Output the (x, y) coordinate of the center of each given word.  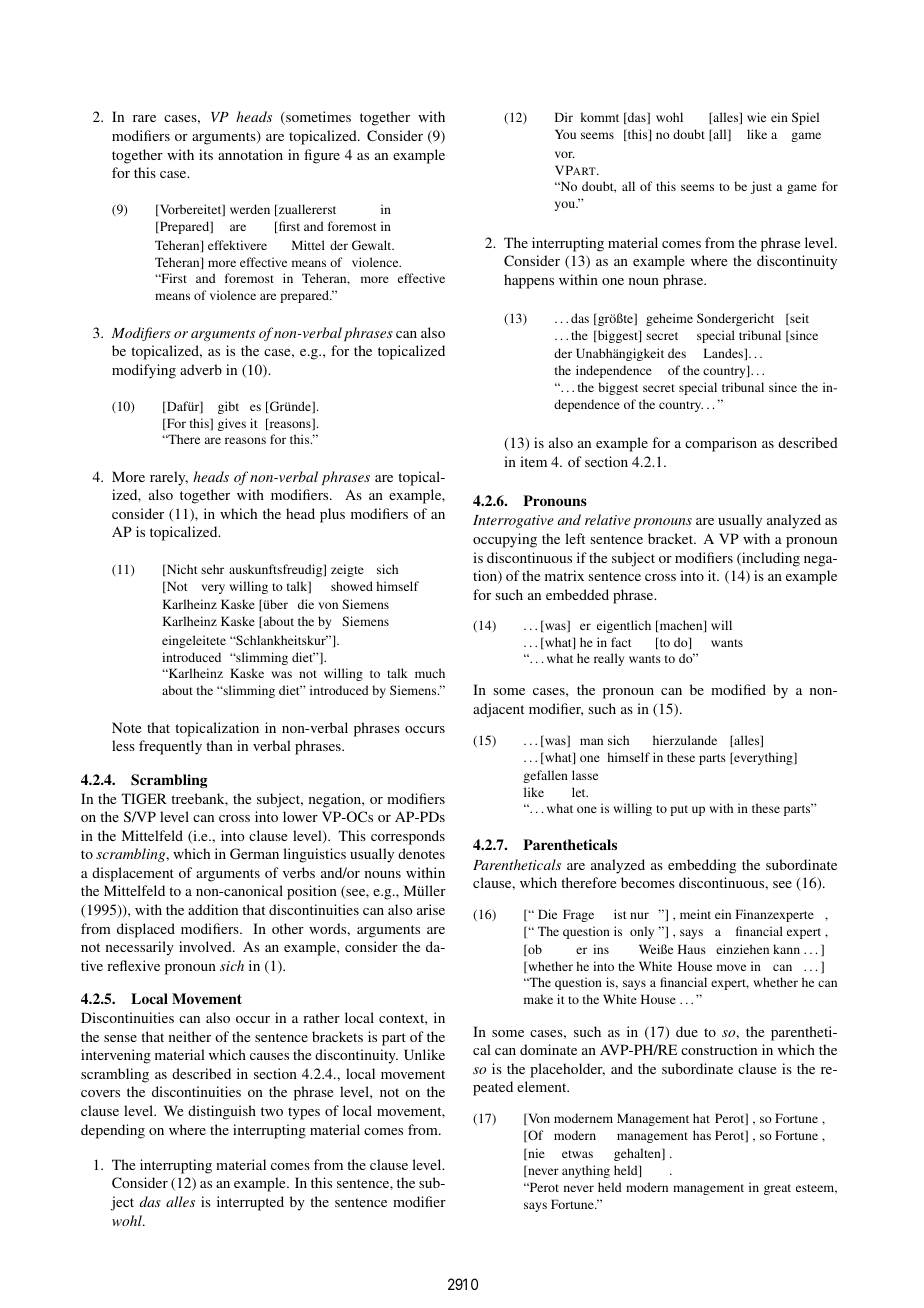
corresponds (408, 837)
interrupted (250, 1203)
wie (756, 117)
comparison (721, 444)
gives (232, 424)
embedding (702, 866)
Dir (564, 117)
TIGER (144, 798)
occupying (505, 540)
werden (250, 209)
